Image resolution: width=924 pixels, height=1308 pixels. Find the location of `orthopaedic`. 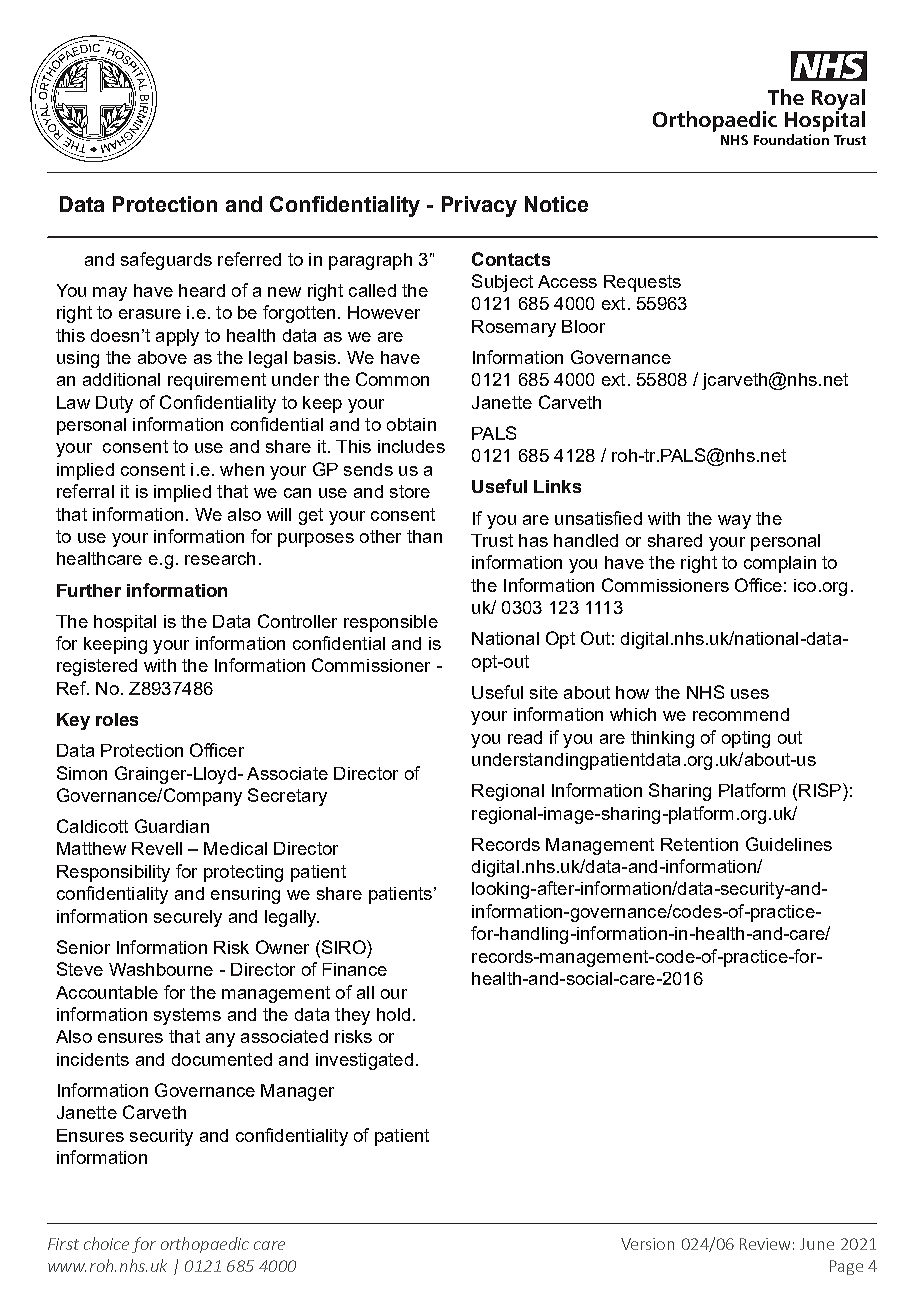

orthopaedic is located at coordinates (205, 1245).
